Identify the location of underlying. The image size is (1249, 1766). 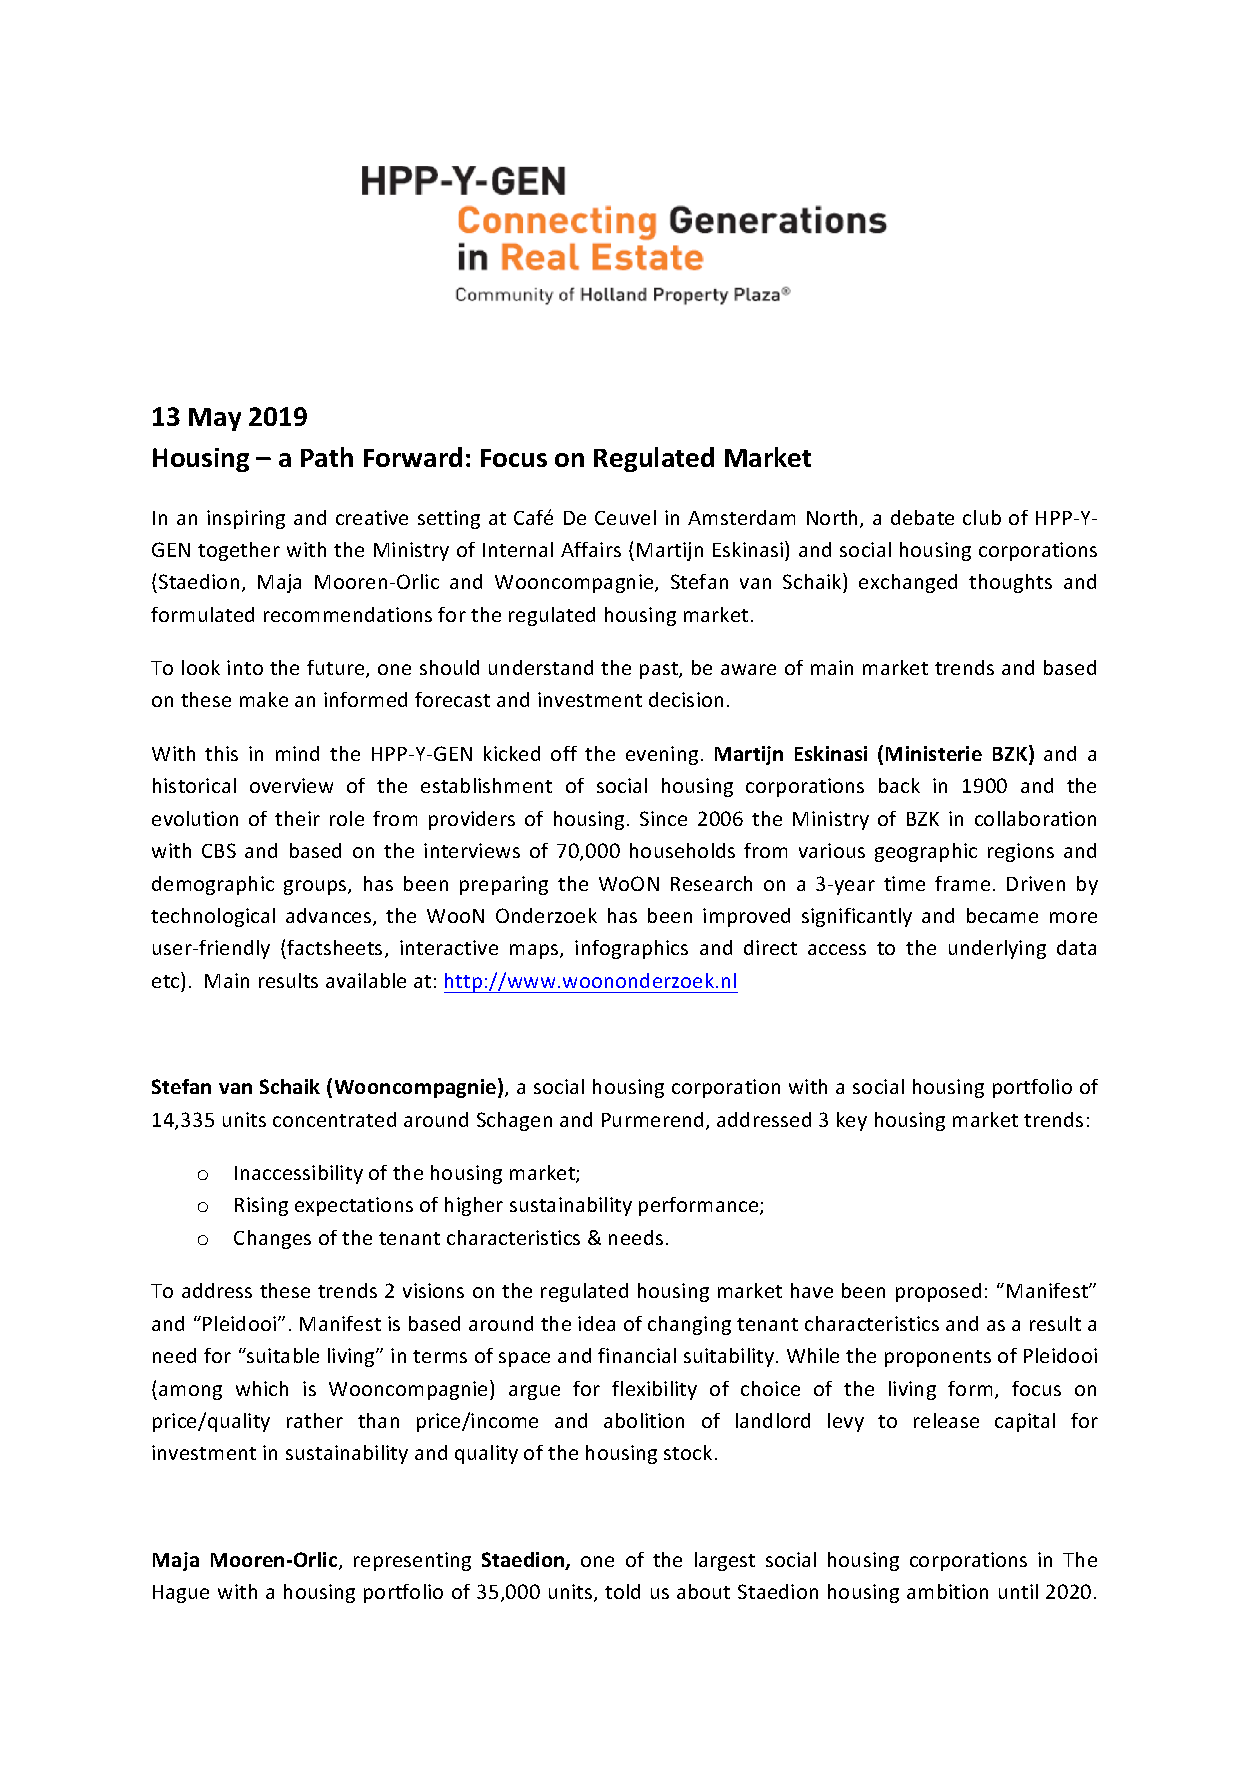
(997, 949).
